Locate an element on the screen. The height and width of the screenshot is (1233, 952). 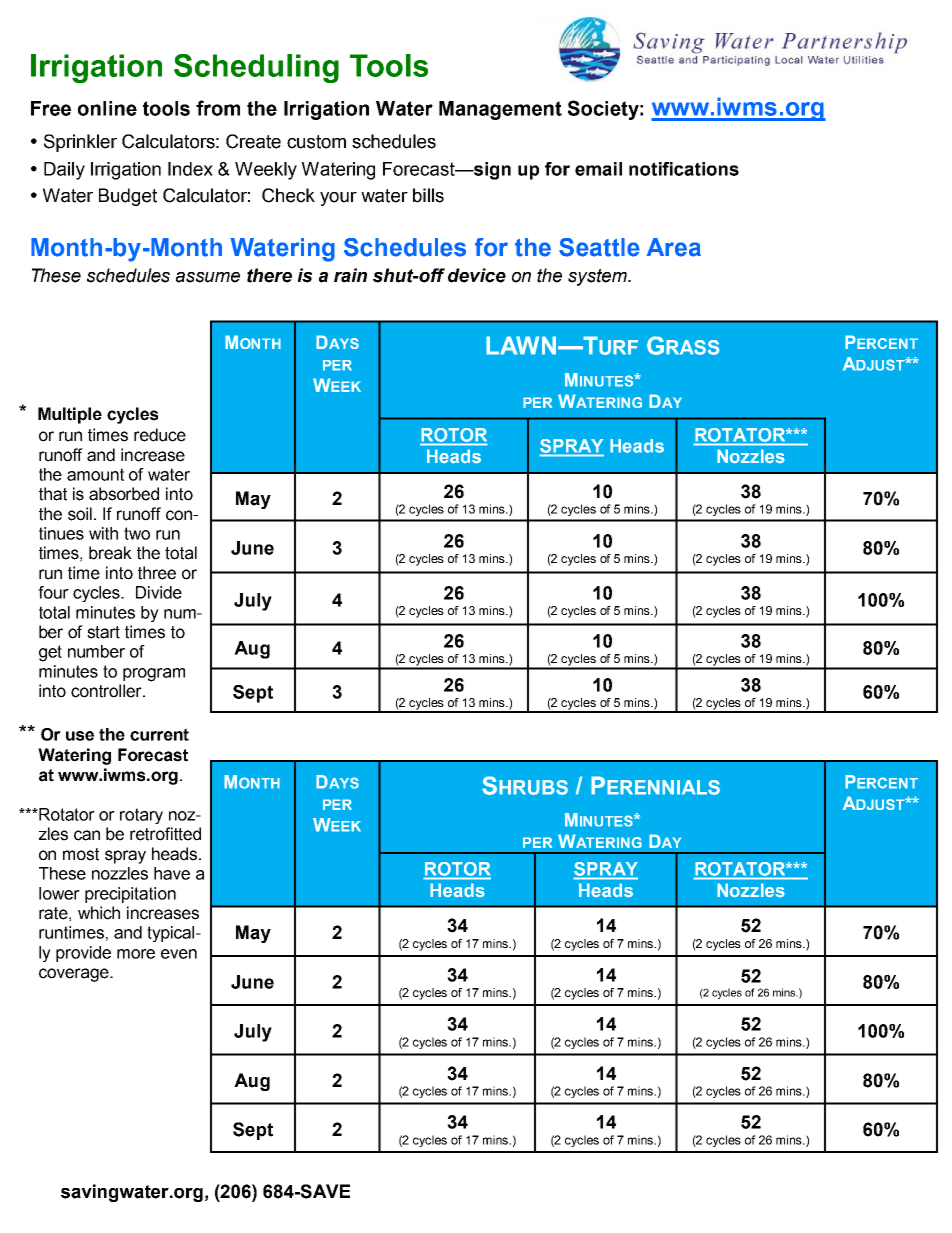
Divide is located at coordinates (159, 592).
